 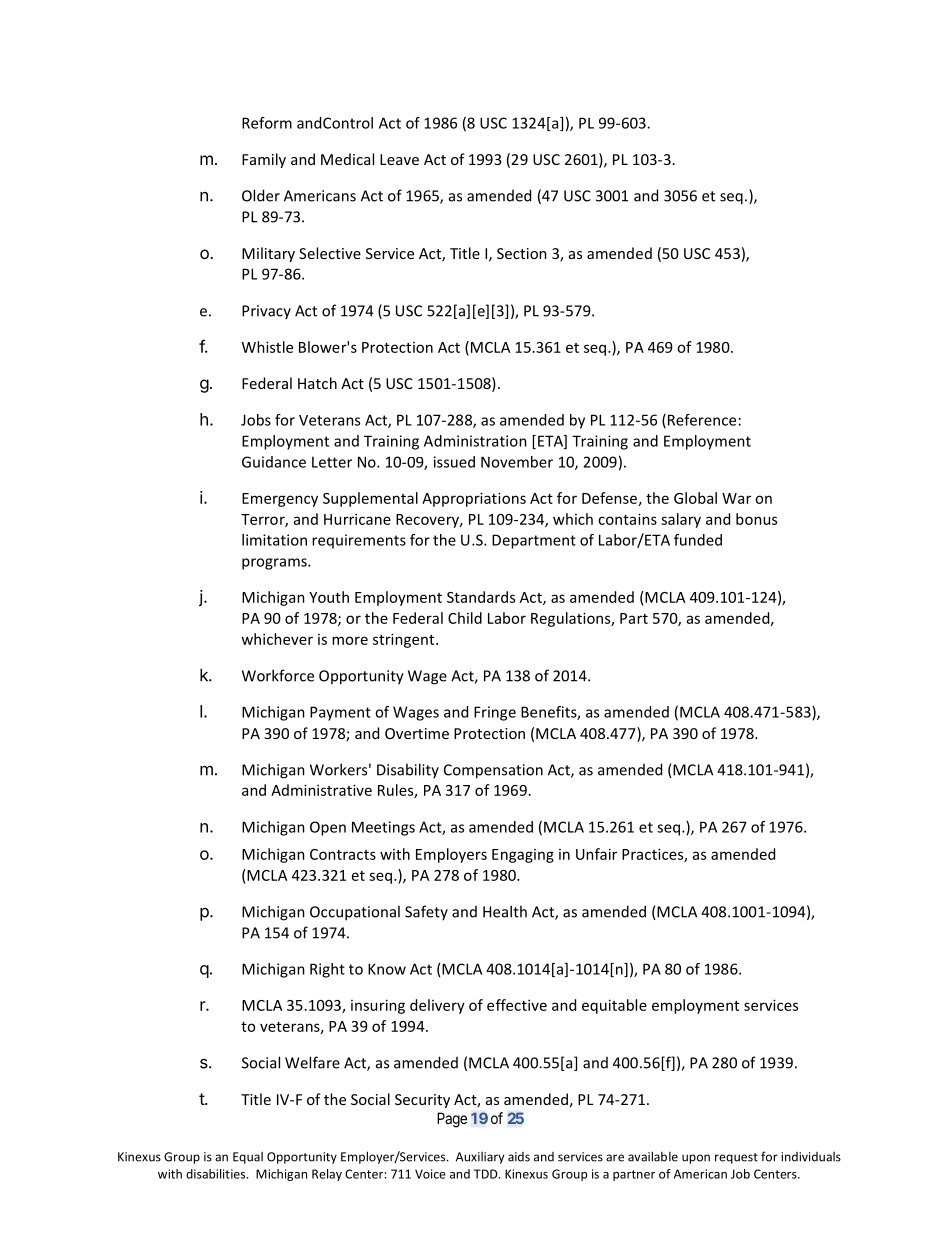 What do you see at coordinates (698, 540) in the screenshot?
I see `funded` at bounding box center [698, 540].
